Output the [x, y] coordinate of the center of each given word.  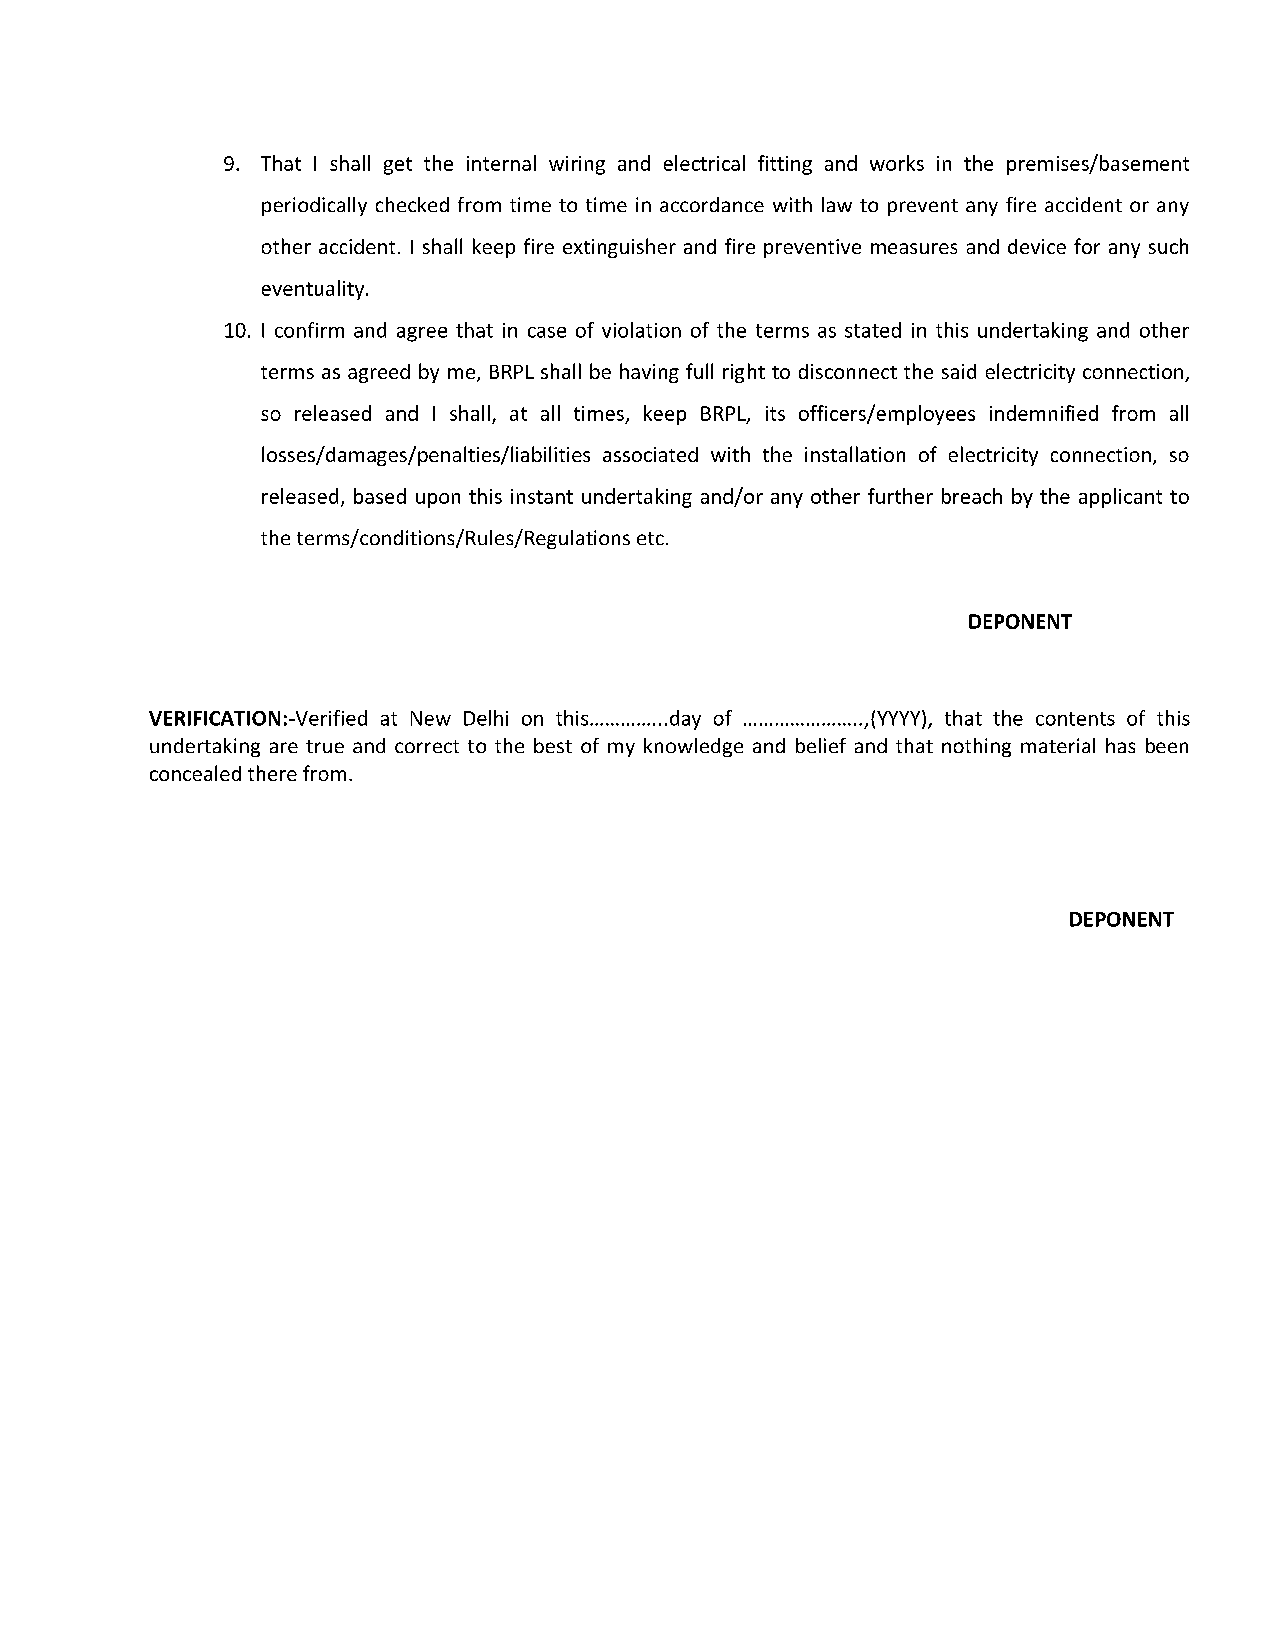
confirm [309, 330]
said [959, 371]
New [431, 718]
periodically [314, 206]
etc [650, 538]
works [897, 163]
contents [1075, 719]
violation [641, 330]
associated [650, 454]
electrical [704, 163]
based [380, 496]
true [325, 746]
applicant [1120, 498]
